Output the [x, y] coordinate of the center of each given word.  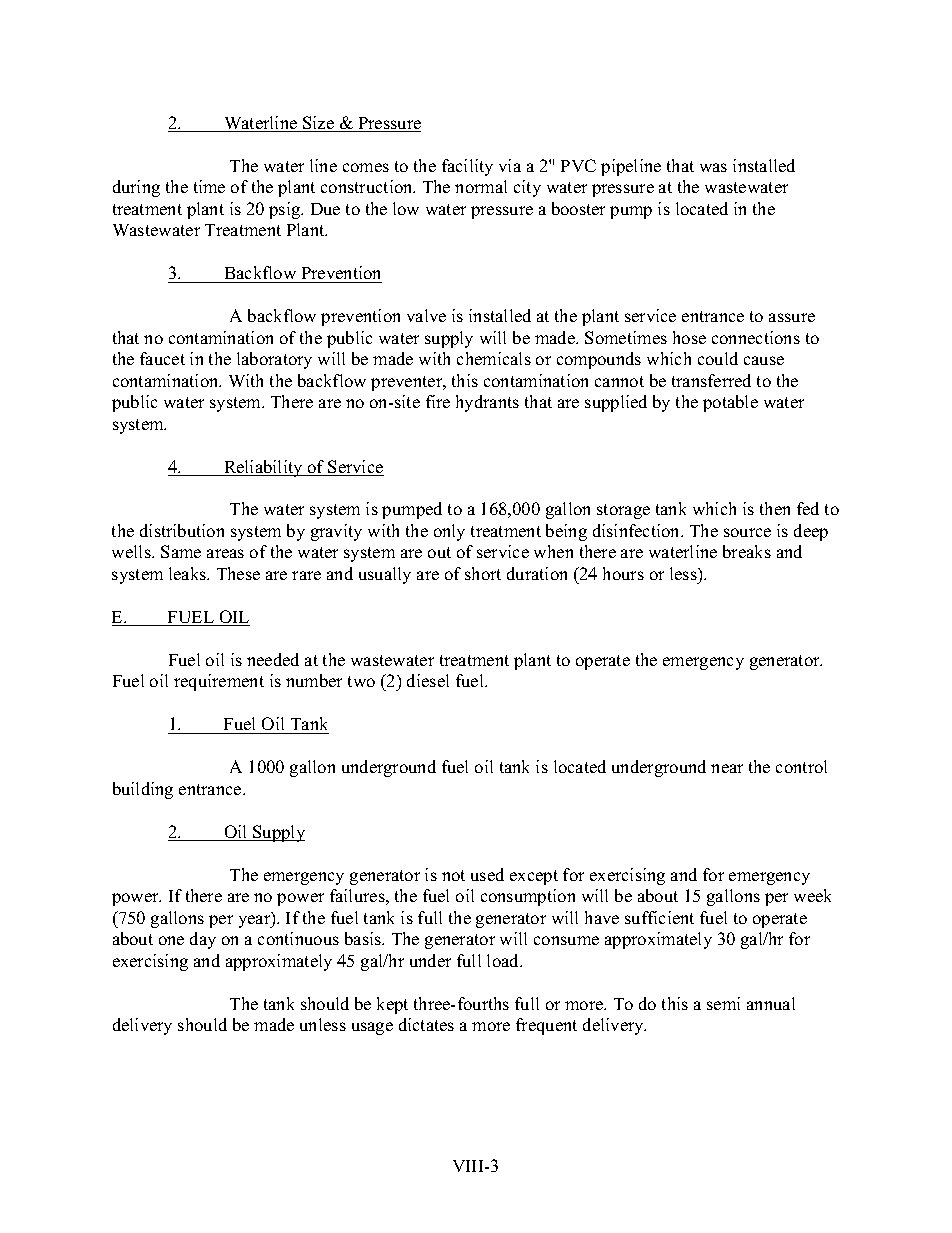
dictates [426, 1024]
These [238, 573]
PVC [578, 165]
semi [723, 1003]
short [483, 573]
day [203, 940]
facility [467, 167]
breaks [747, 551]
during [136, 188]
